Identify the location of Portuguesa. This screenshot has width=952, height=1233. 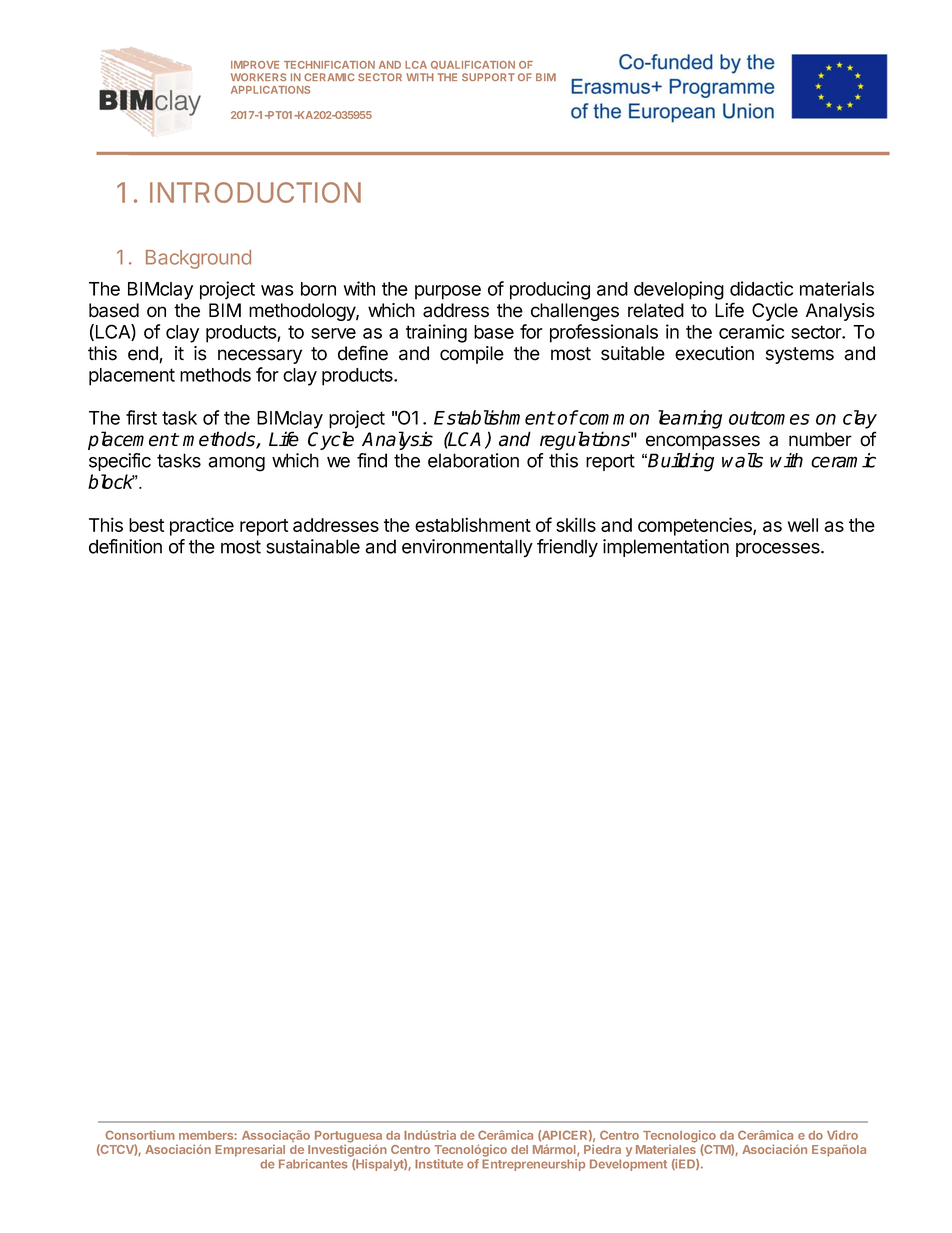
(348, 1138).
